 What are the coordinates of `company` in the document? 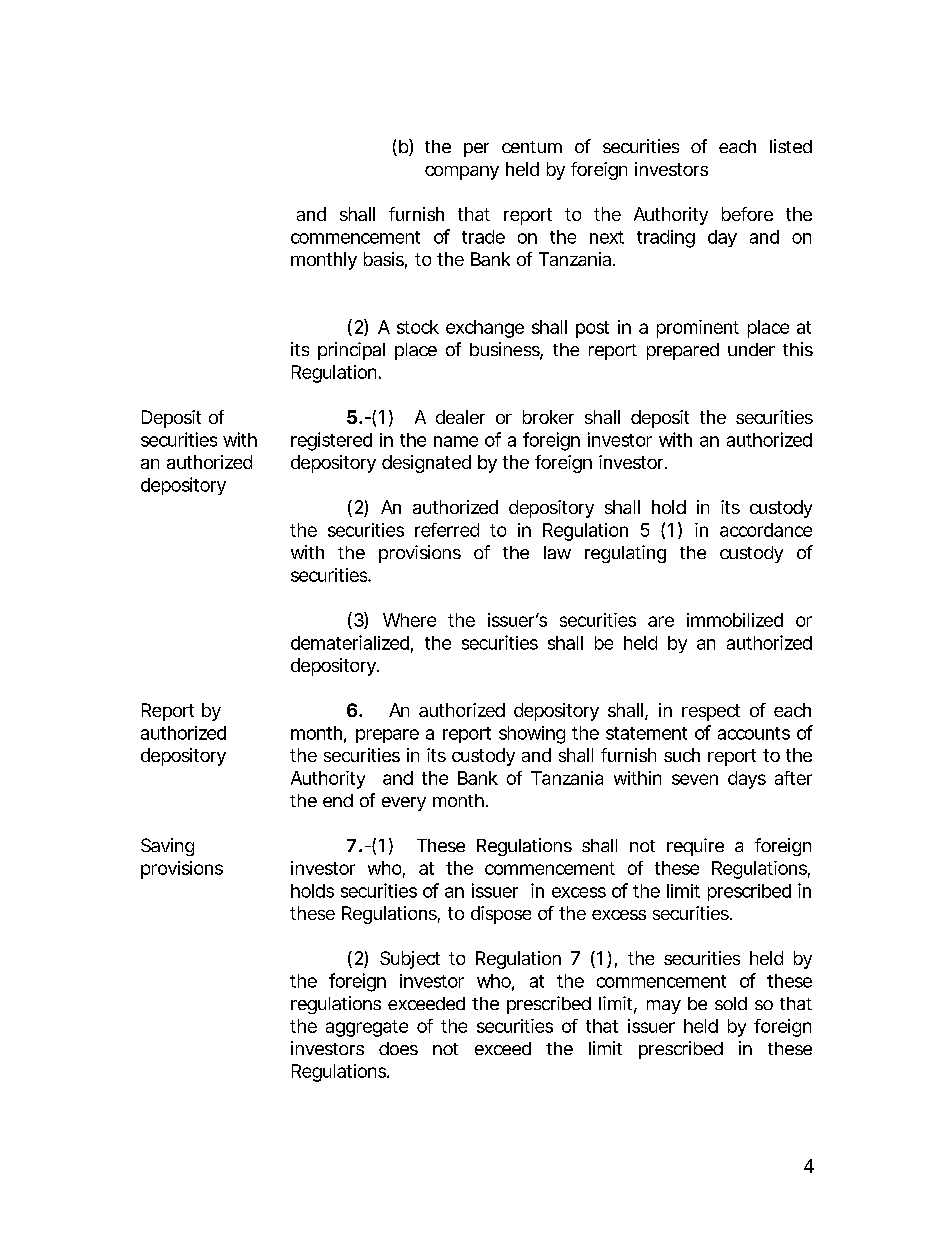 It's located at (462, 173).
